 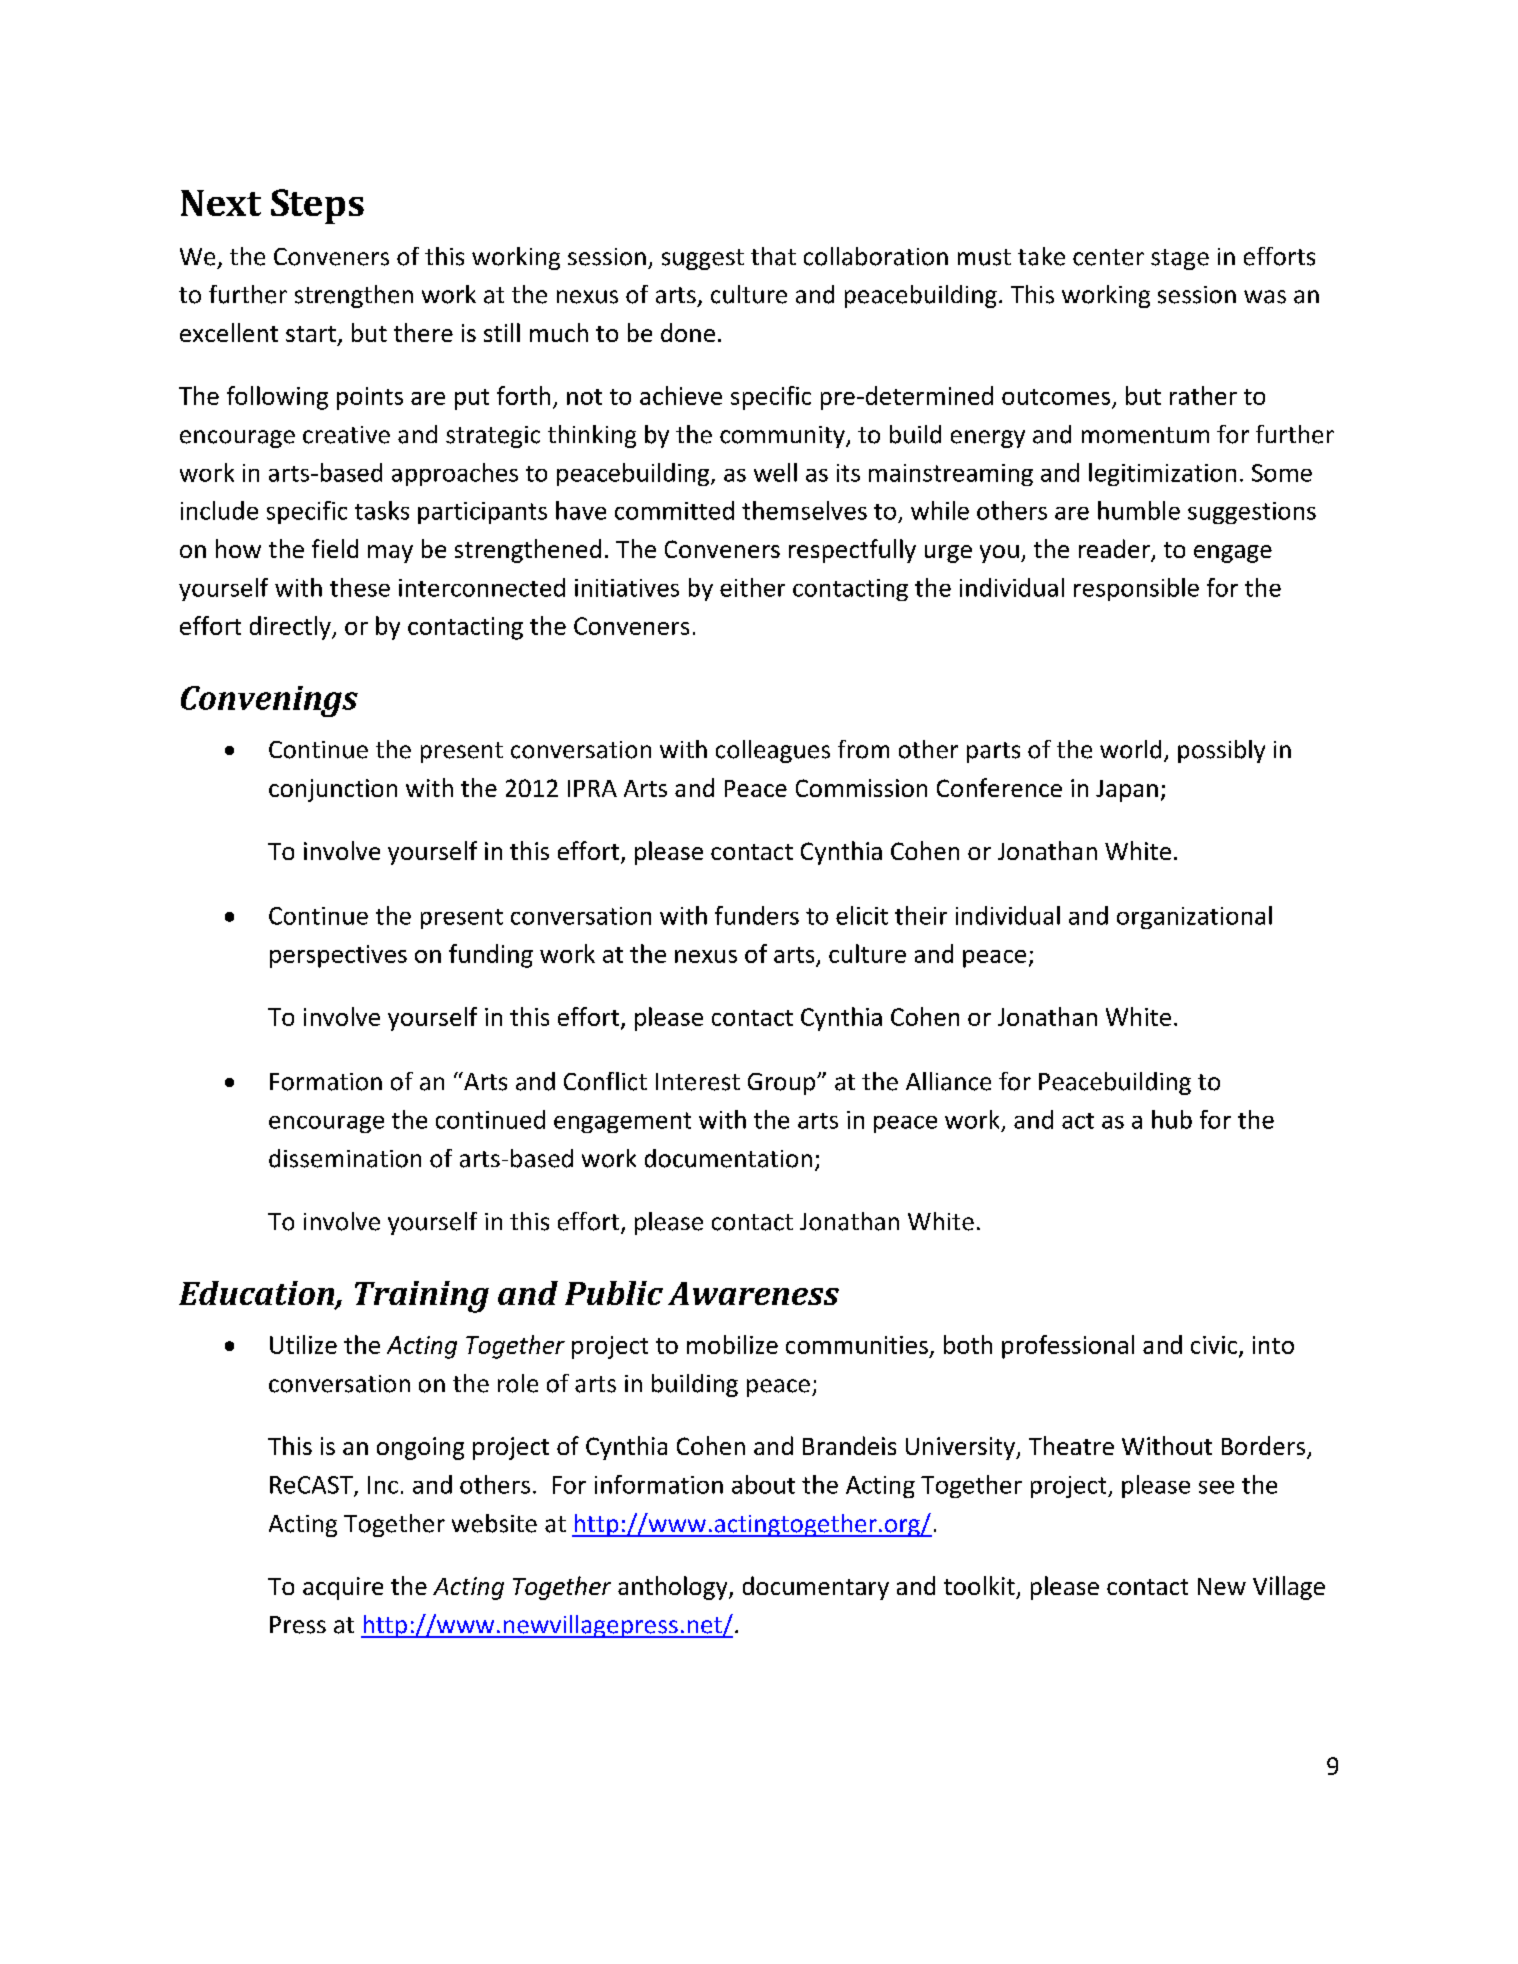 What do you see at coordinates (757, 915) in the screenshot?
I see `funders` at bounding box center [757, 915].
